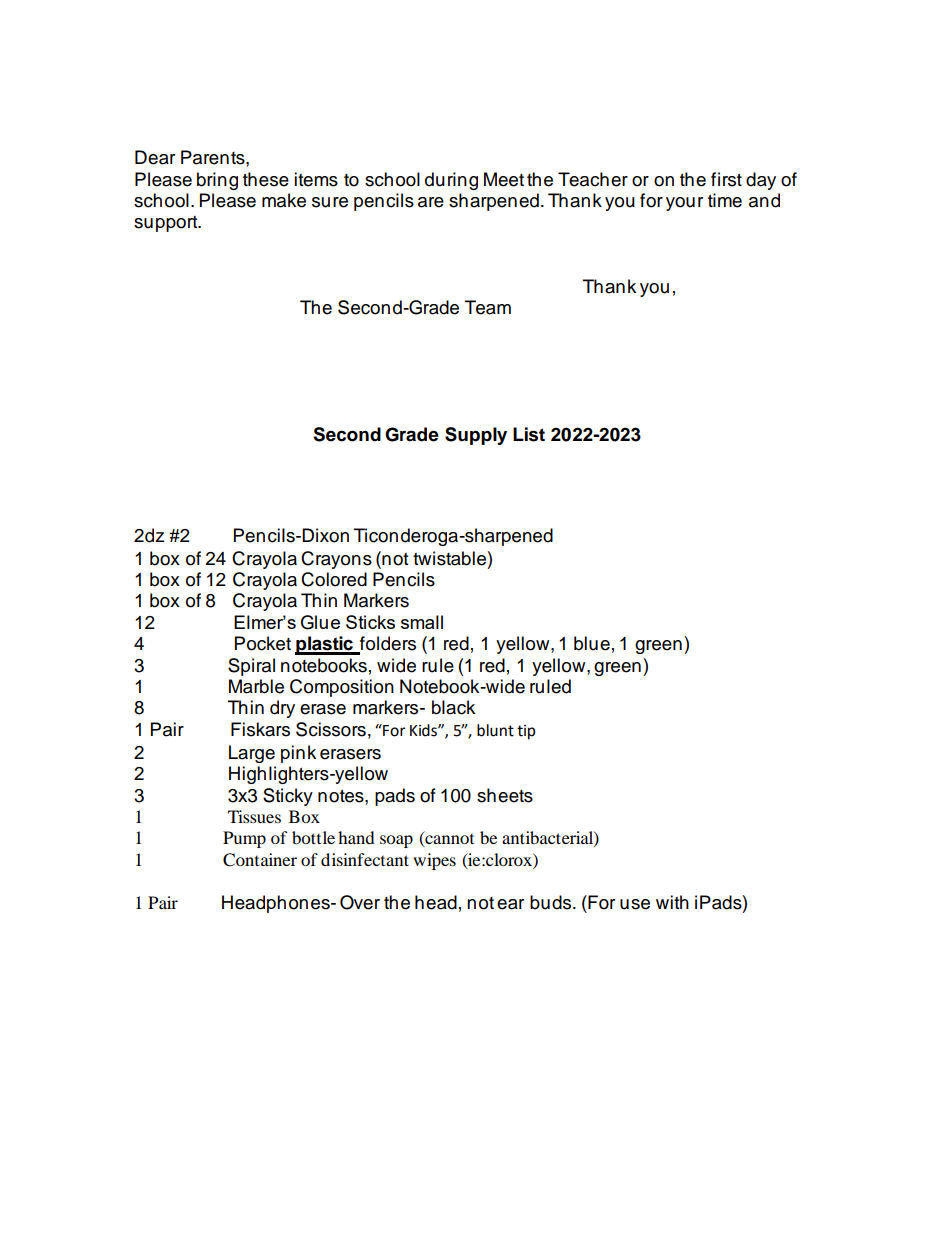 This page has width=952, height=1233. What do you see at coordinates (260, 860) in the page?
I see `Container` at bounding box center [260, 860].
